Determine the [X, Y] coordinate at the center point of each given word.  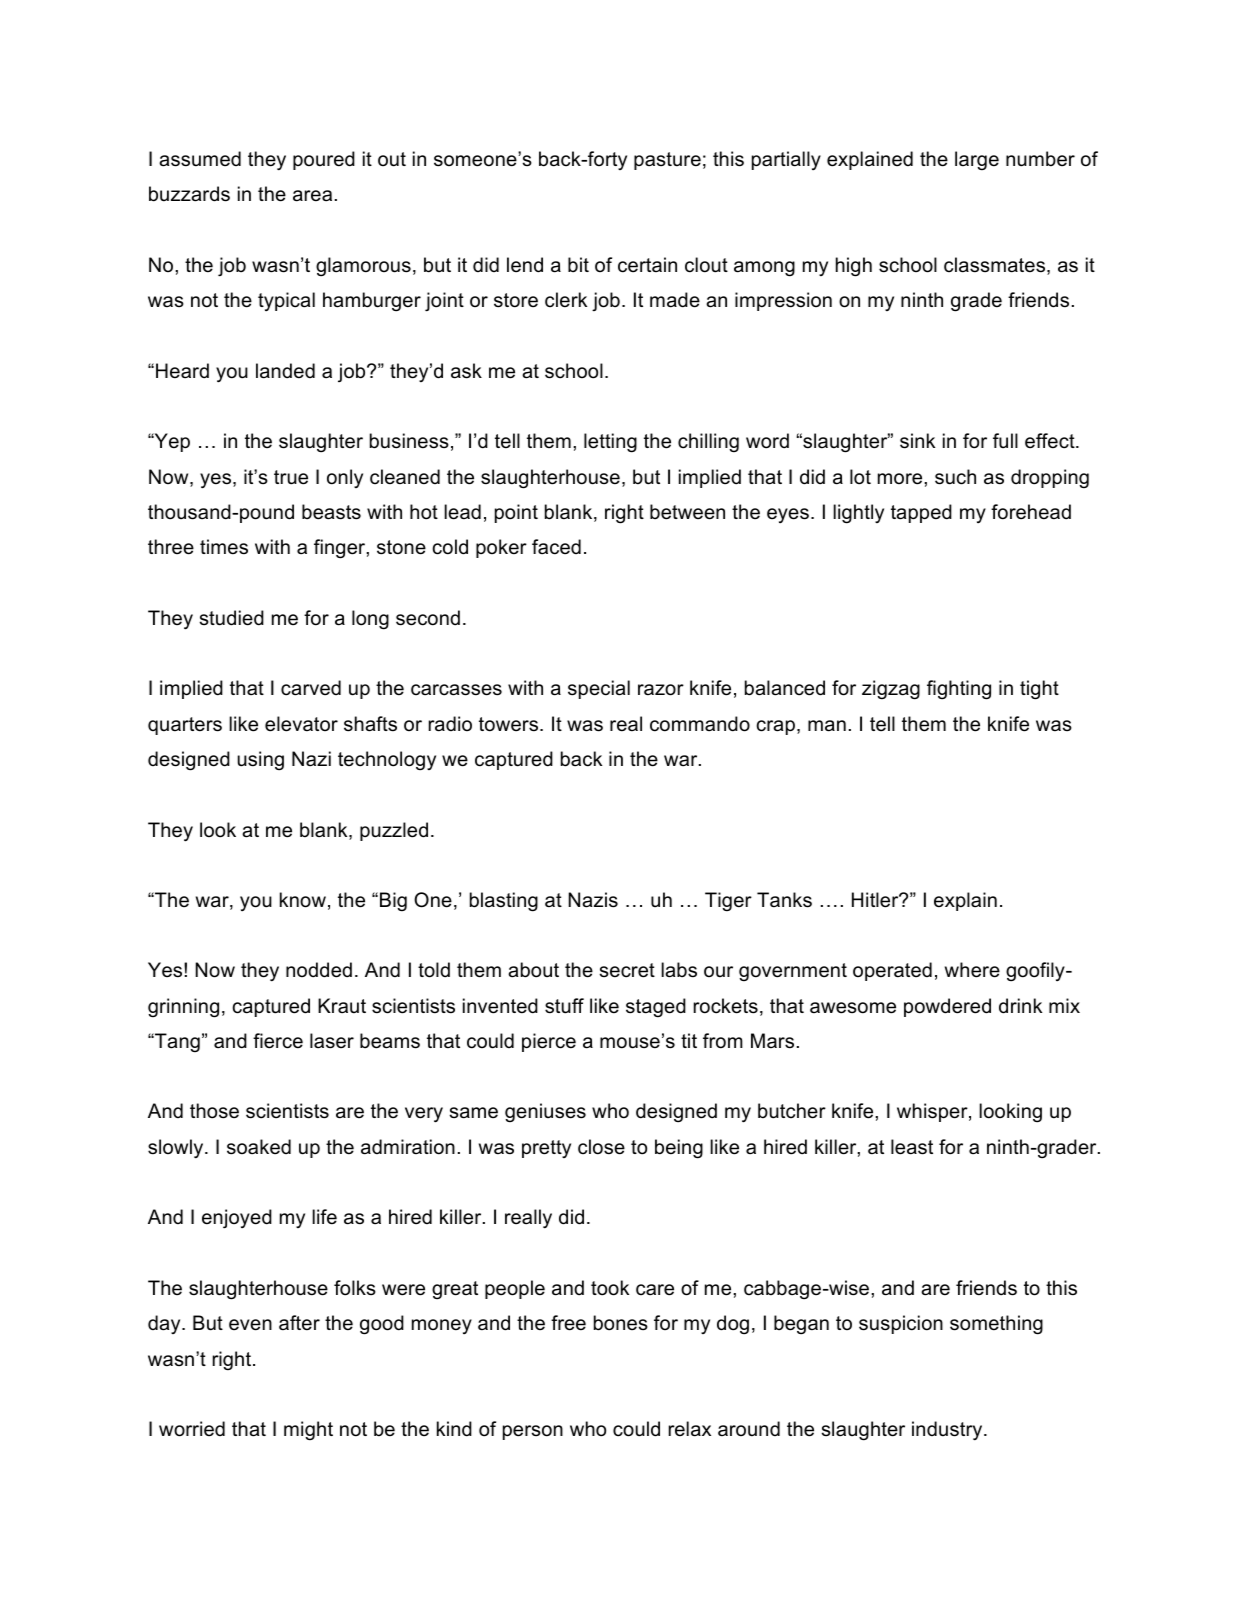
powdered [947, 1007]
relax [690, 1429]
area [312, 196]
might [308, 1430]
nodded [319, 970]
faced [556, 547]
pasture [667, 161]
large [977, 160]
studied [232, 618]
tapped [921, 513]
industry [948, 1430]
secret [627, 970]
